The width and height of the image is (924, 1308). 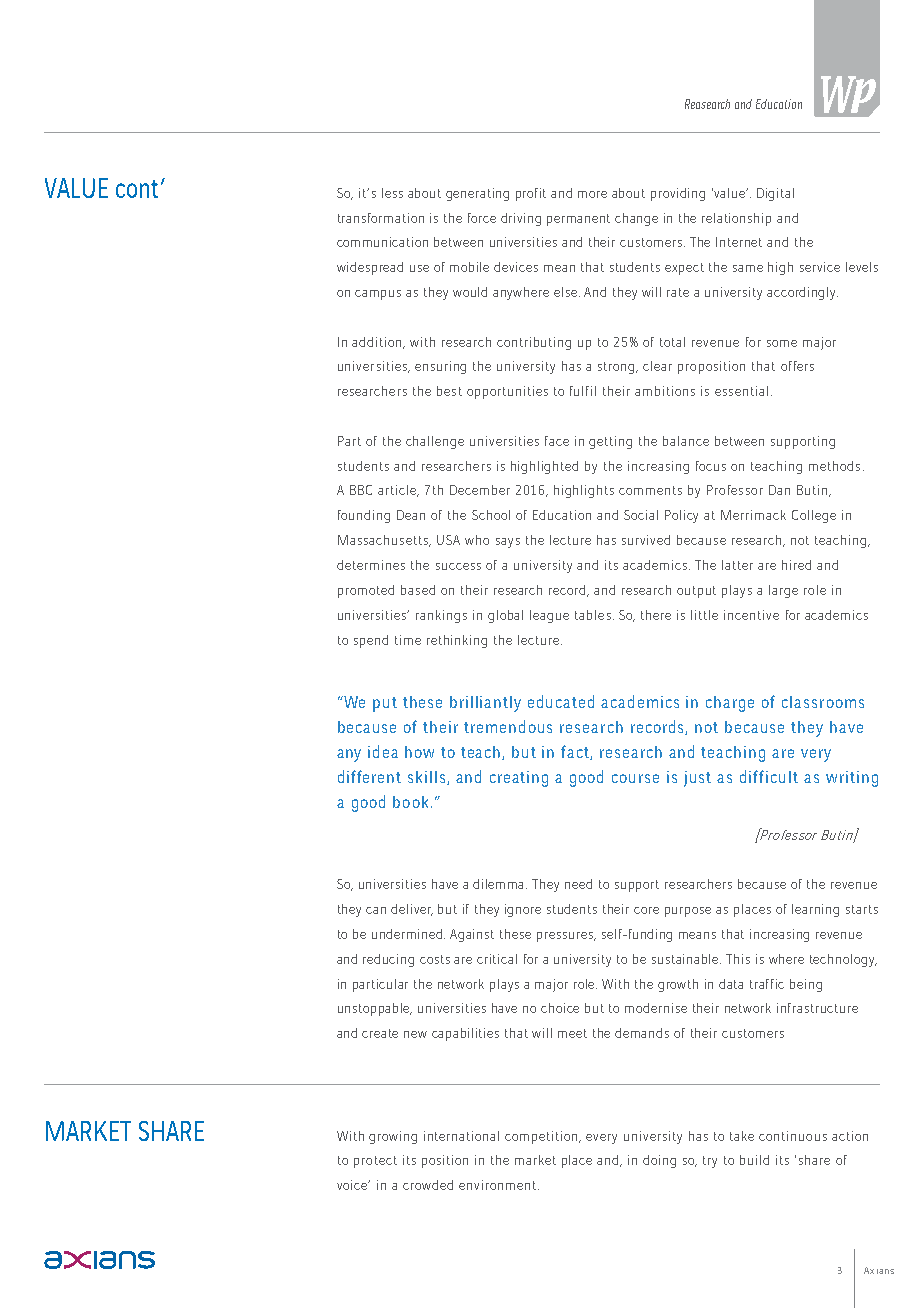 I want to click on build, so click(x=754, y=1160).
